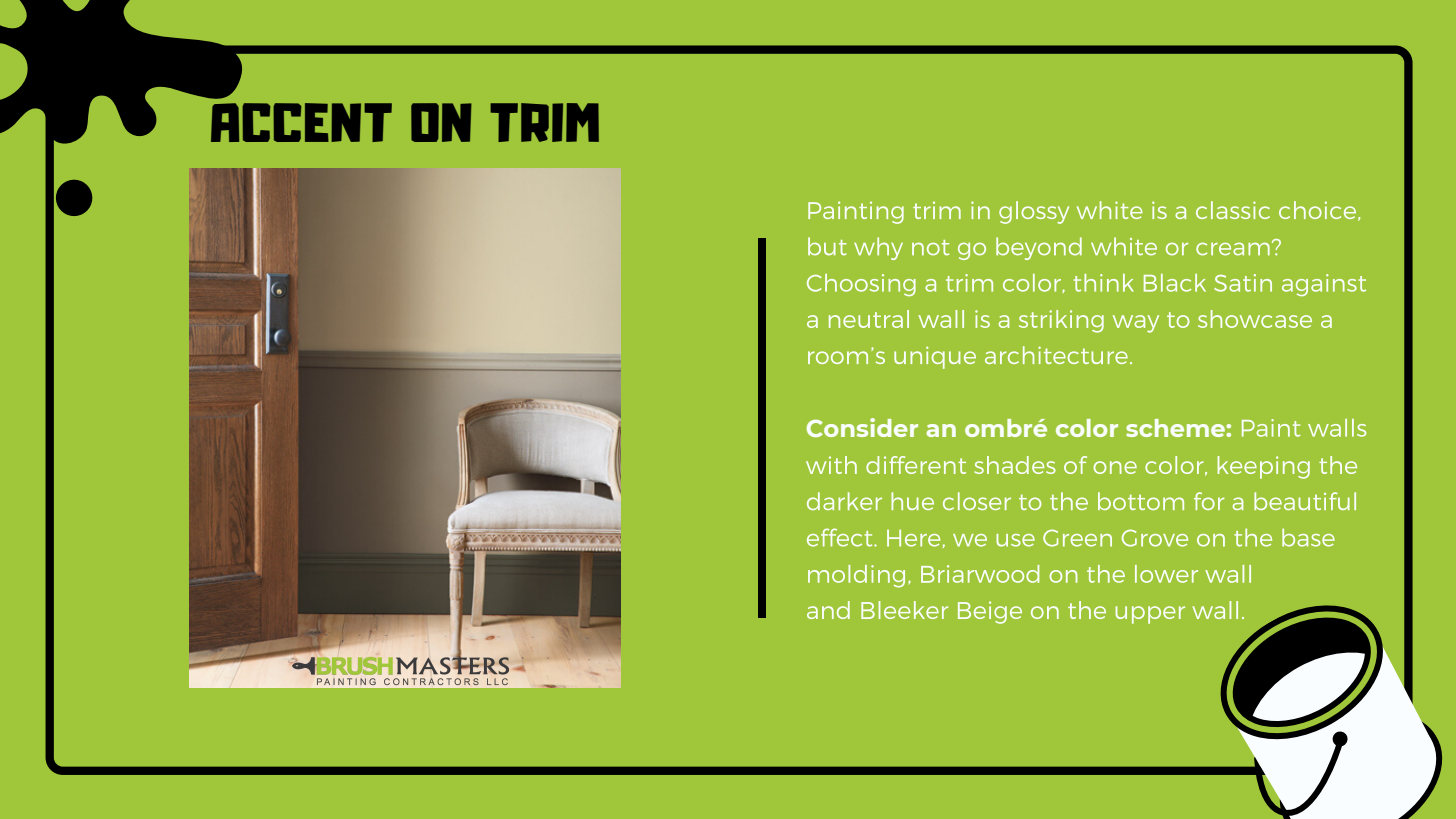 The image size is (1456, 819). Describe the element at coordinates (1233, 210) in the page. I see `classic` at that location.
